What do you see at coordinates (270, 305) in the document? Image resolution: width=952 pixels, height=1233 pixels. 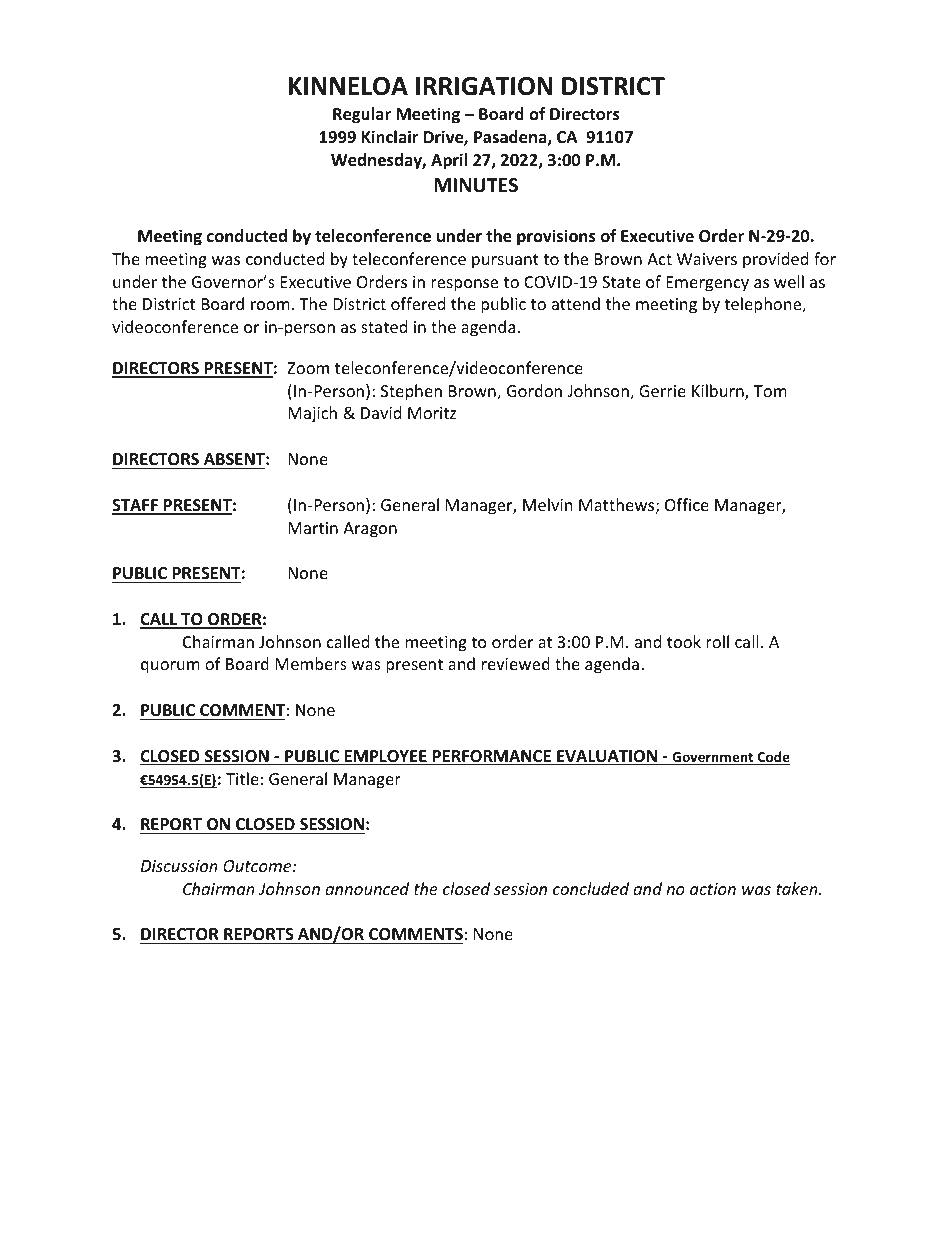 I see `room` at bounding box center [270, 305].
